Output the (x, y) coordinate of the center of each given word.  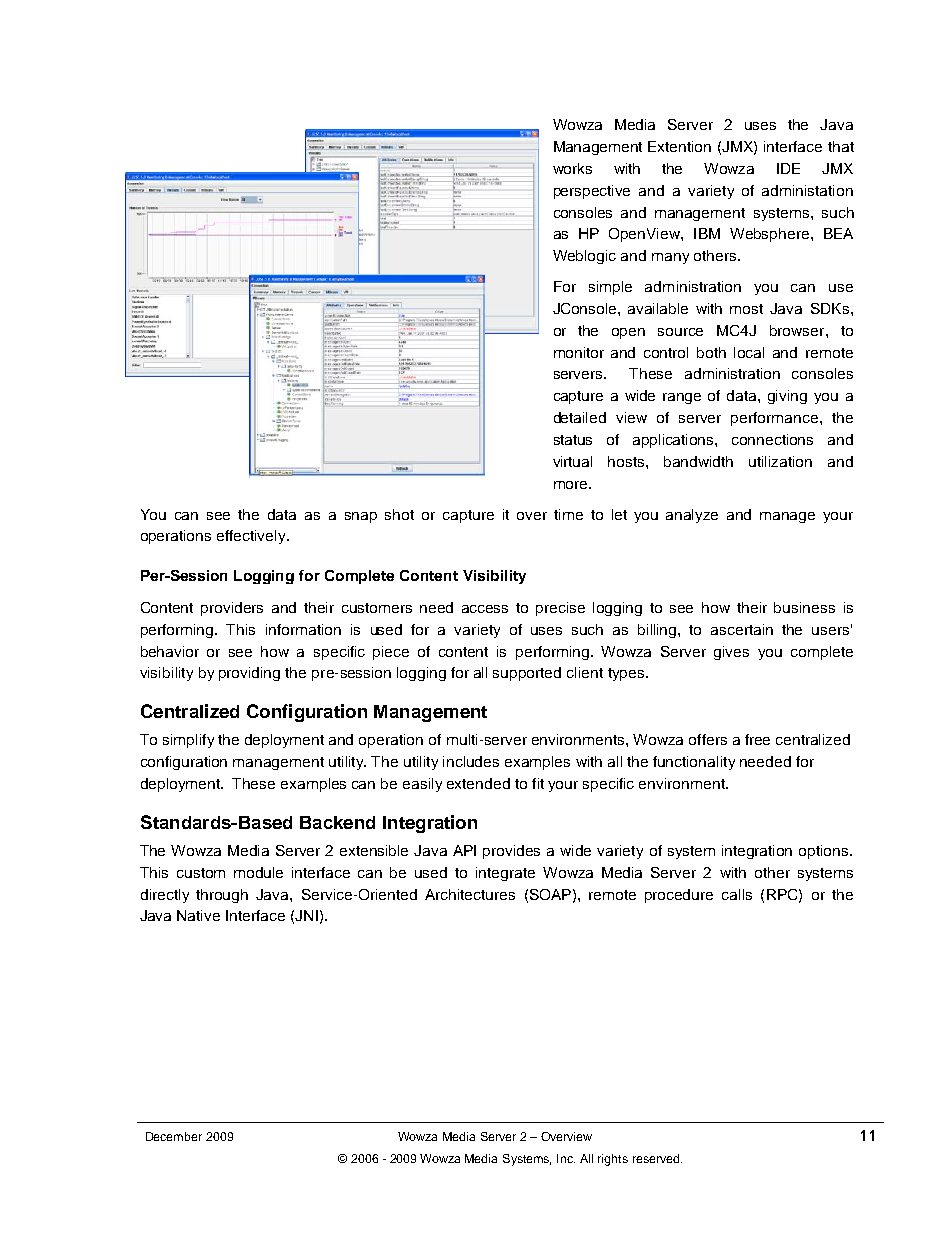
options (825, 852)
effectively (253, 537)
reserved (657, 1158)
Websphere (769, 235)
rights (613, 1160)
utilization (780, 461)
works (572, 168)
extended (478, 783)
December (174, 1136)
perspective (592, 192)
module (258, 872)
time (568, 514)
